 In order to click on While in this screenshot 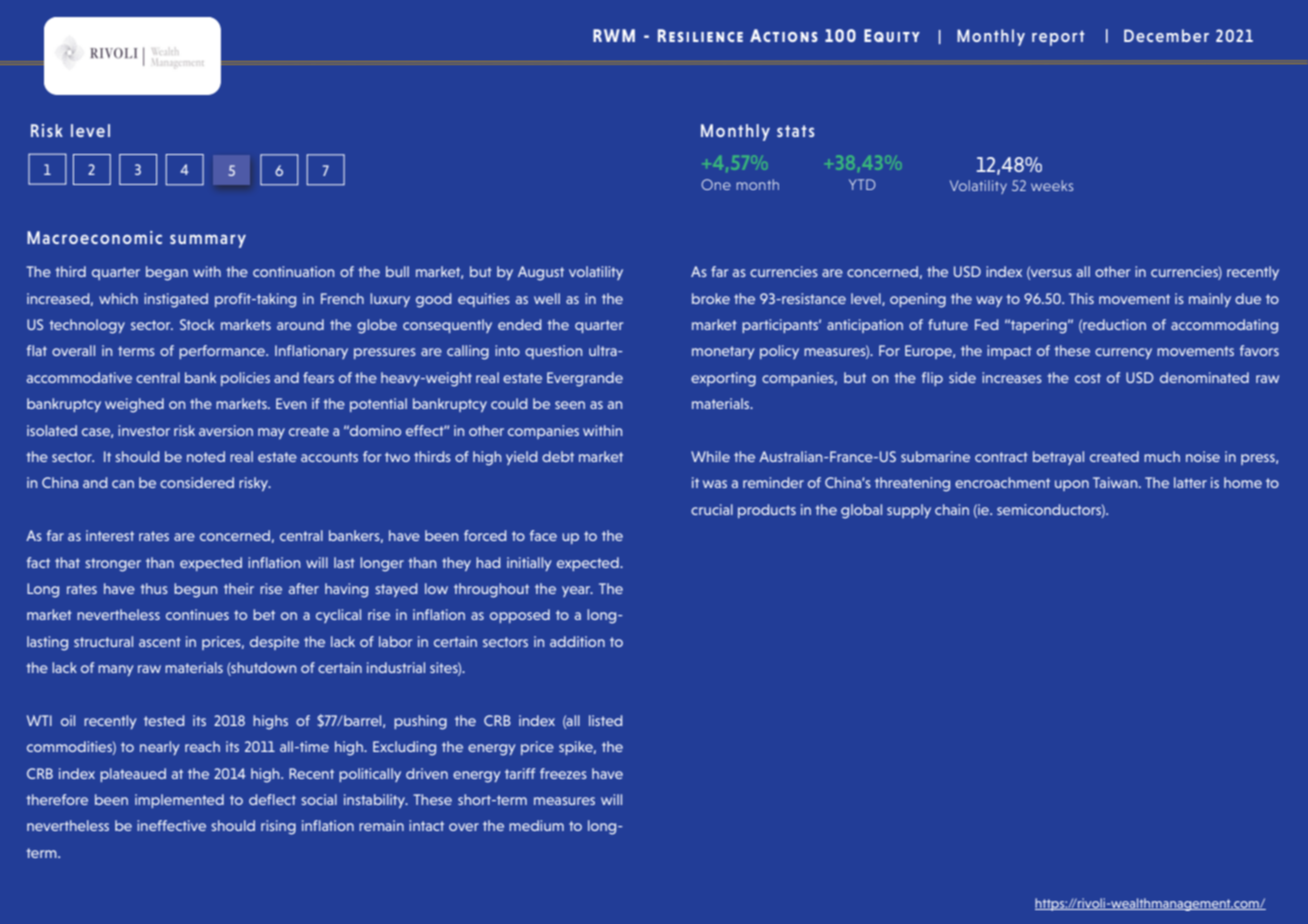, I will do `click(710, 456)`.
